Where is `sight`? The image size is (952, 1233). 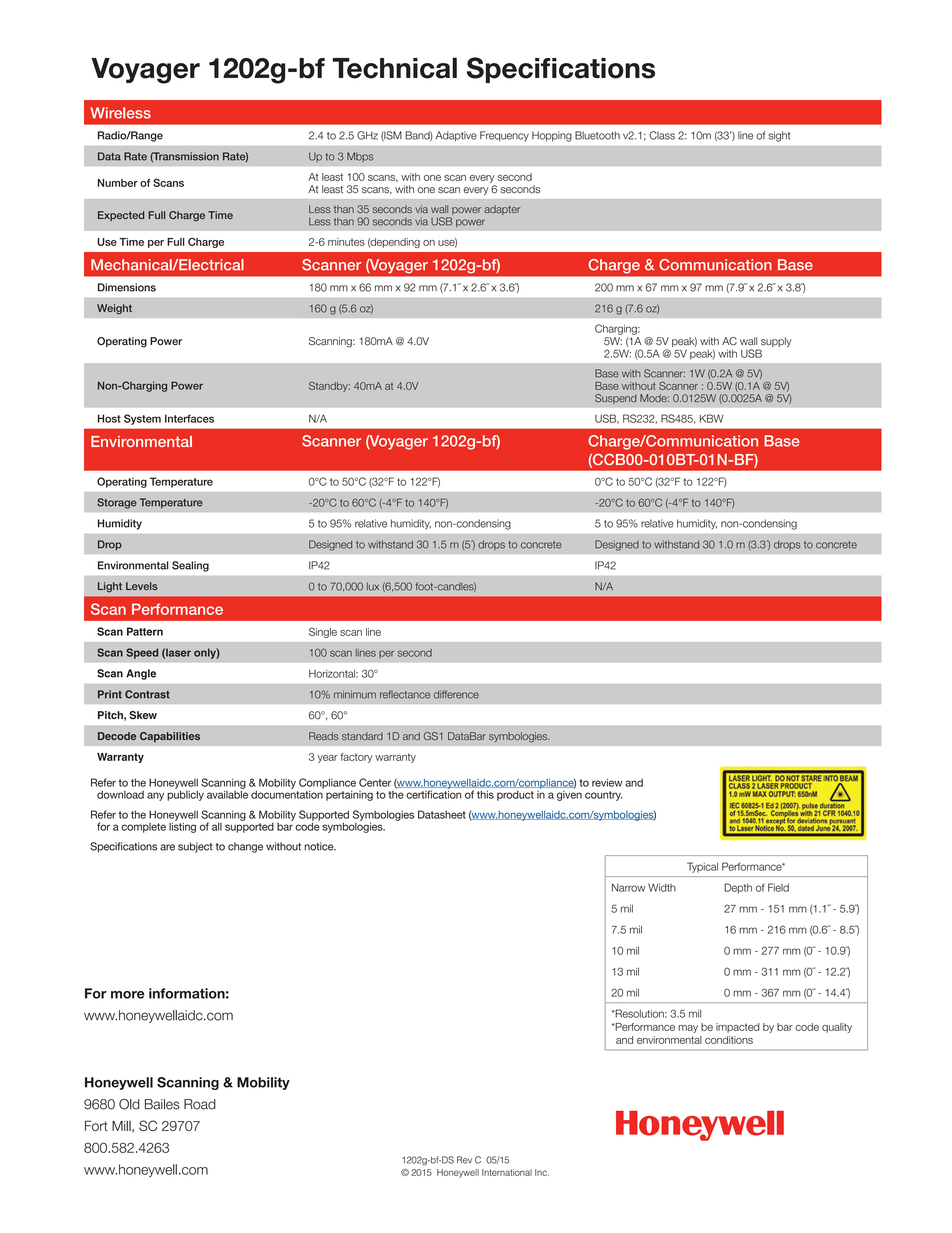
sight is located at coordinates (779, 136).
